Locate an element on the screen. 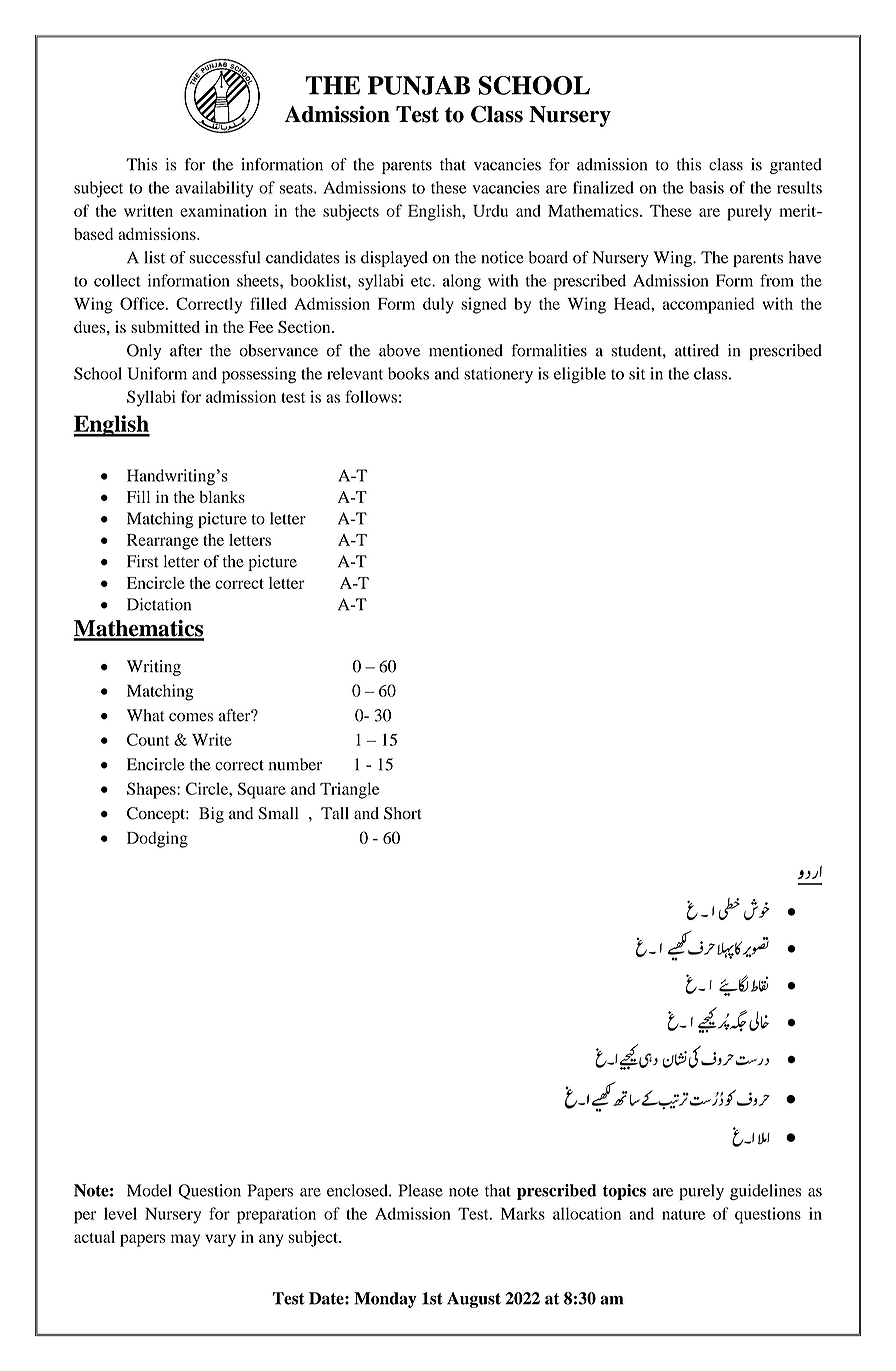 This screenshot has width=896, height=1371. may is located at coordinates (185, 1240).
